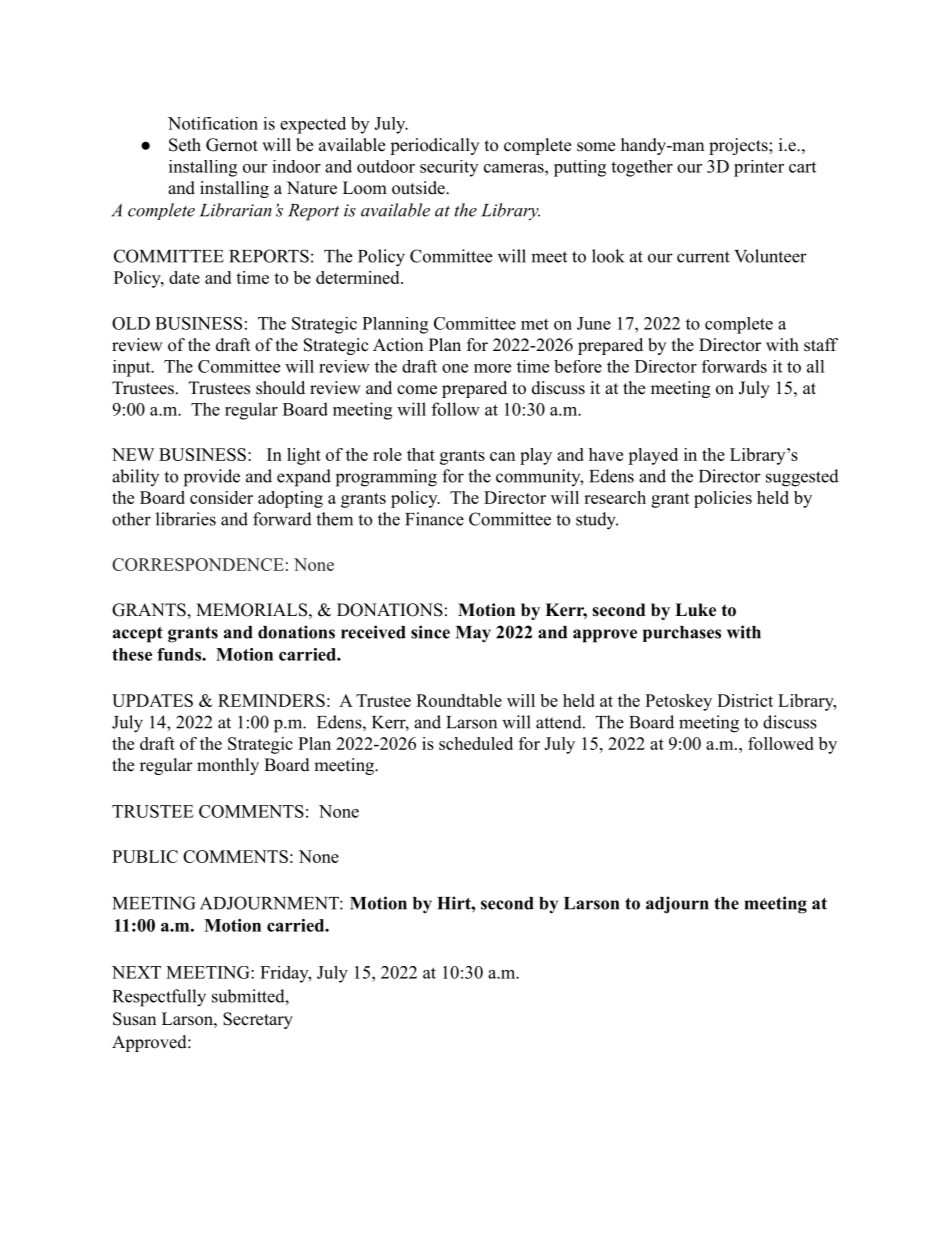  Describe the element at coordinates (180, 654) in the page. I see `funds` at that location.
